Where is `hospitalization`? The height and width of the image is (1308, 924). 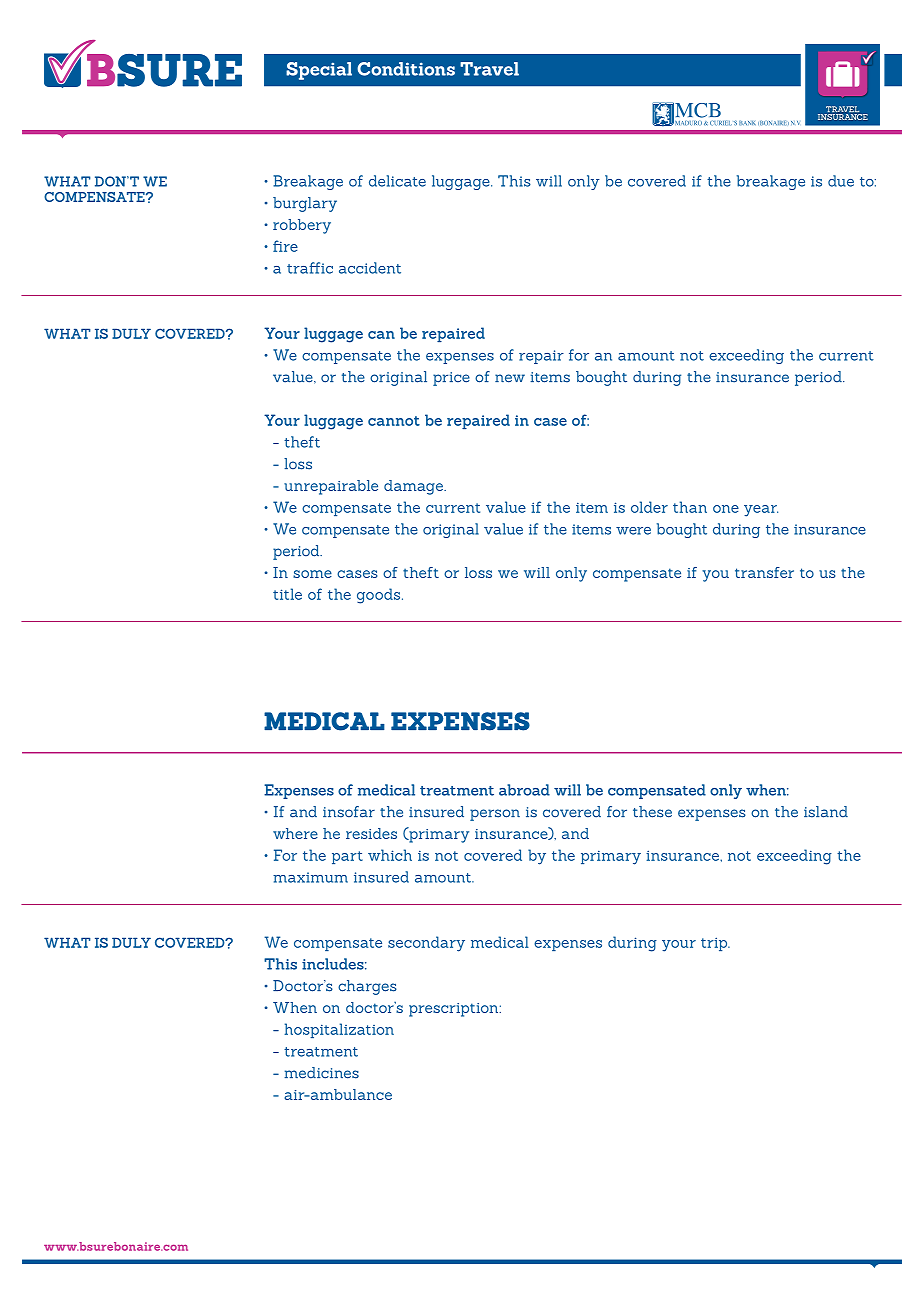 hospitalization is located at coordinates (339, 1030).
